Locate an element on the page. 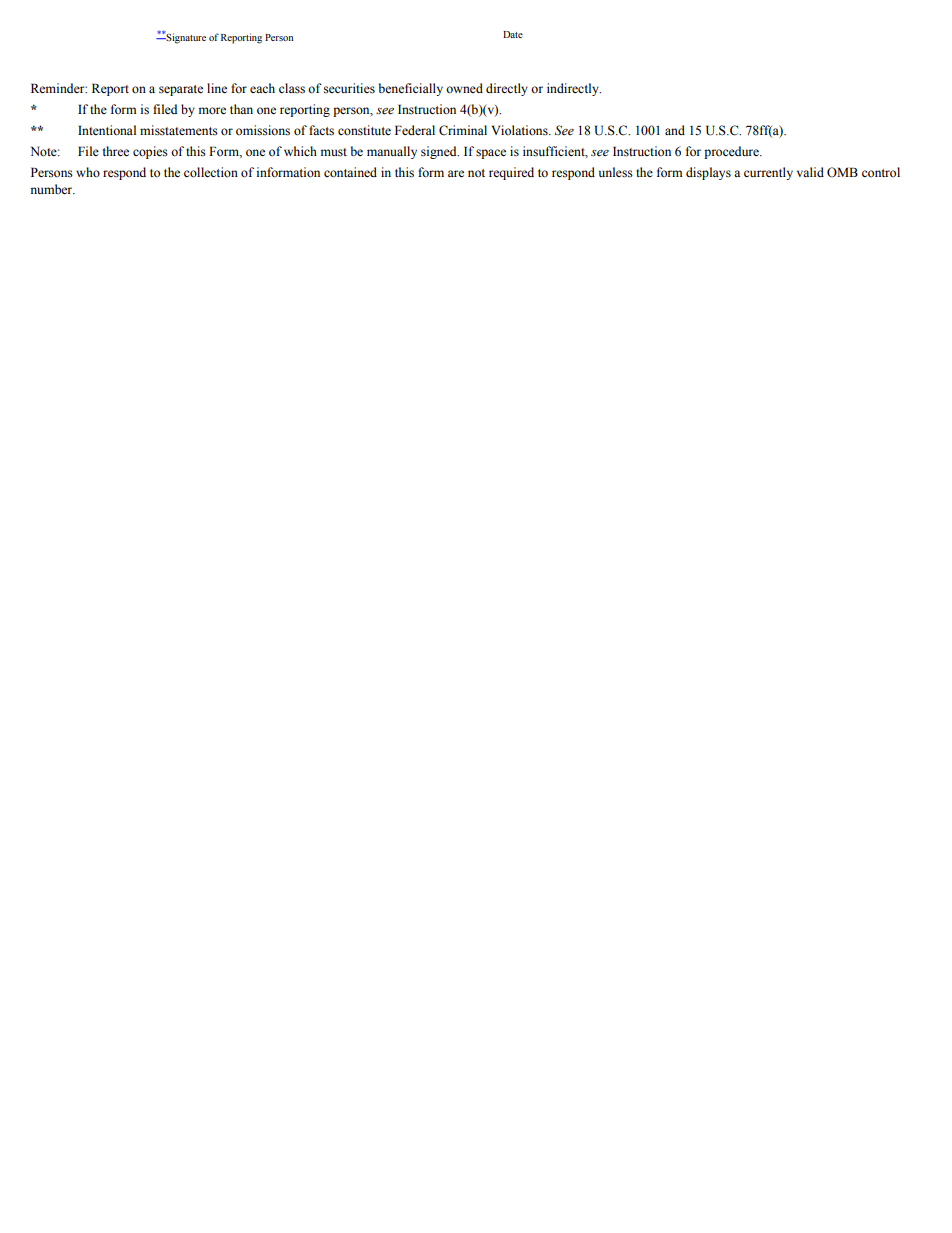 This page has height=1233, width=952. procedure is located at coordinates (732, 152).
